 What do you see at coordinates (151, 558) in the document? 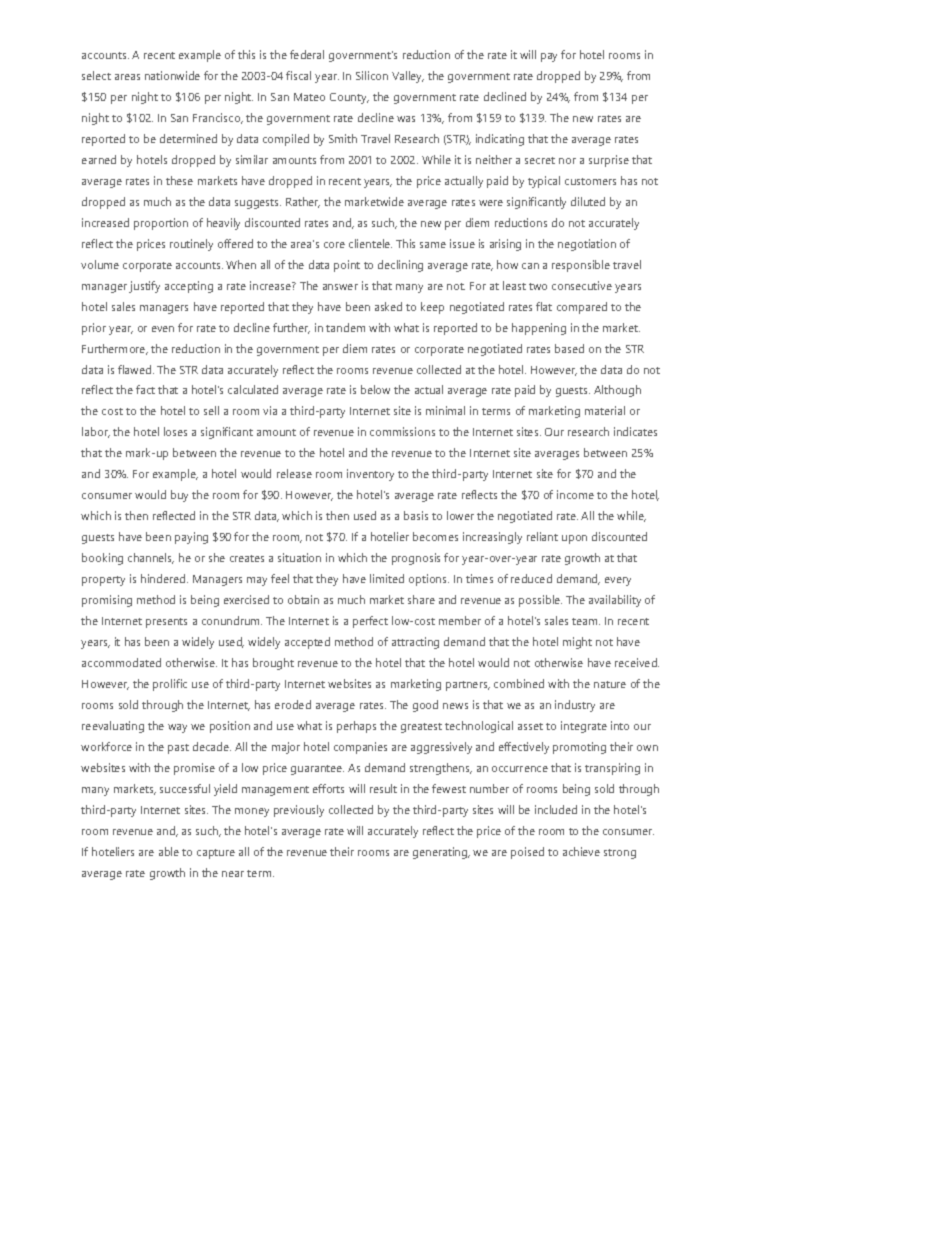
I see `channels` at bounding box center [151, 558].
